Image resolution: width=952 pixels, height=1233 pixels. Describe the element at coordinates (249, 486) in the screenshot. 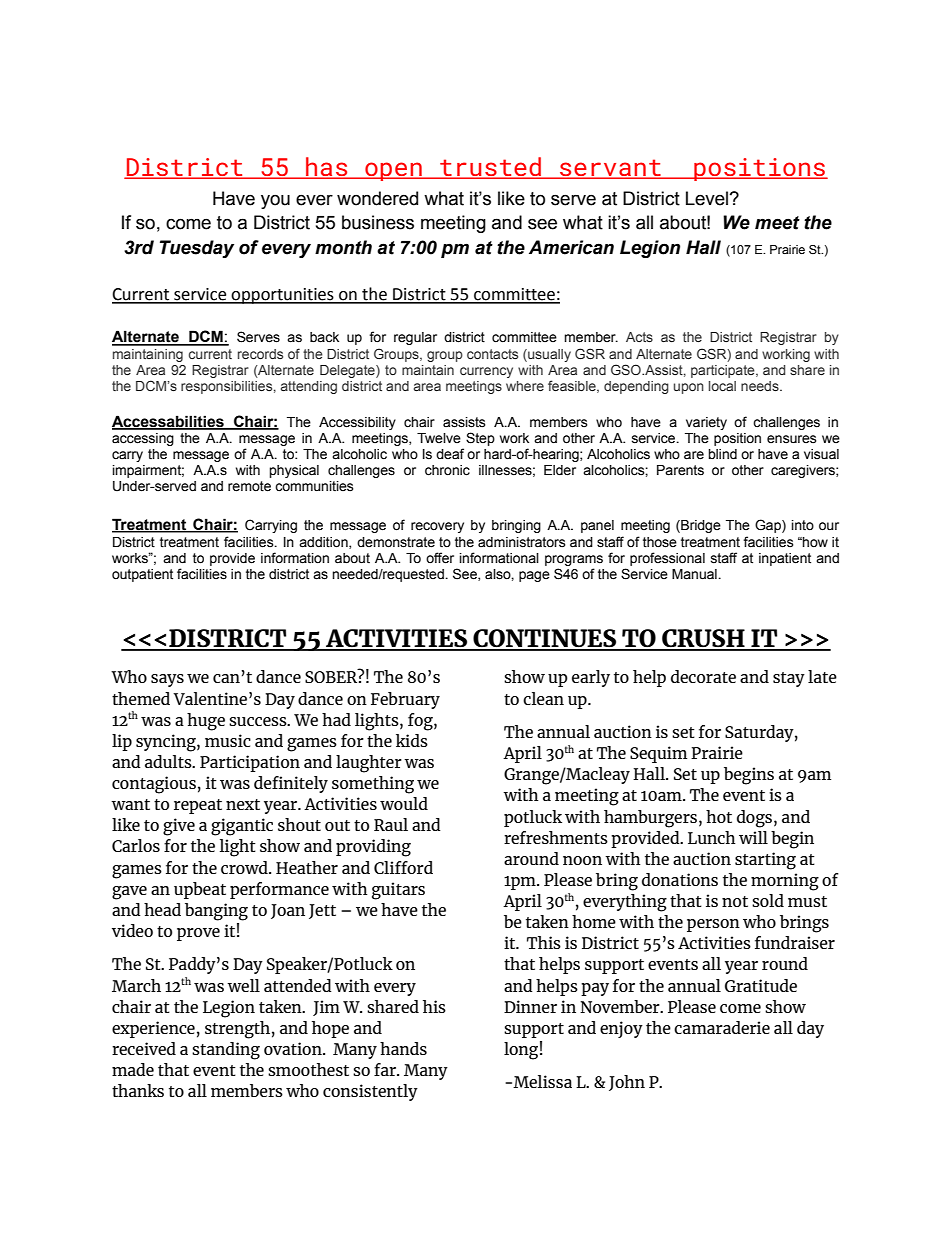

I see `remote` at that location.
